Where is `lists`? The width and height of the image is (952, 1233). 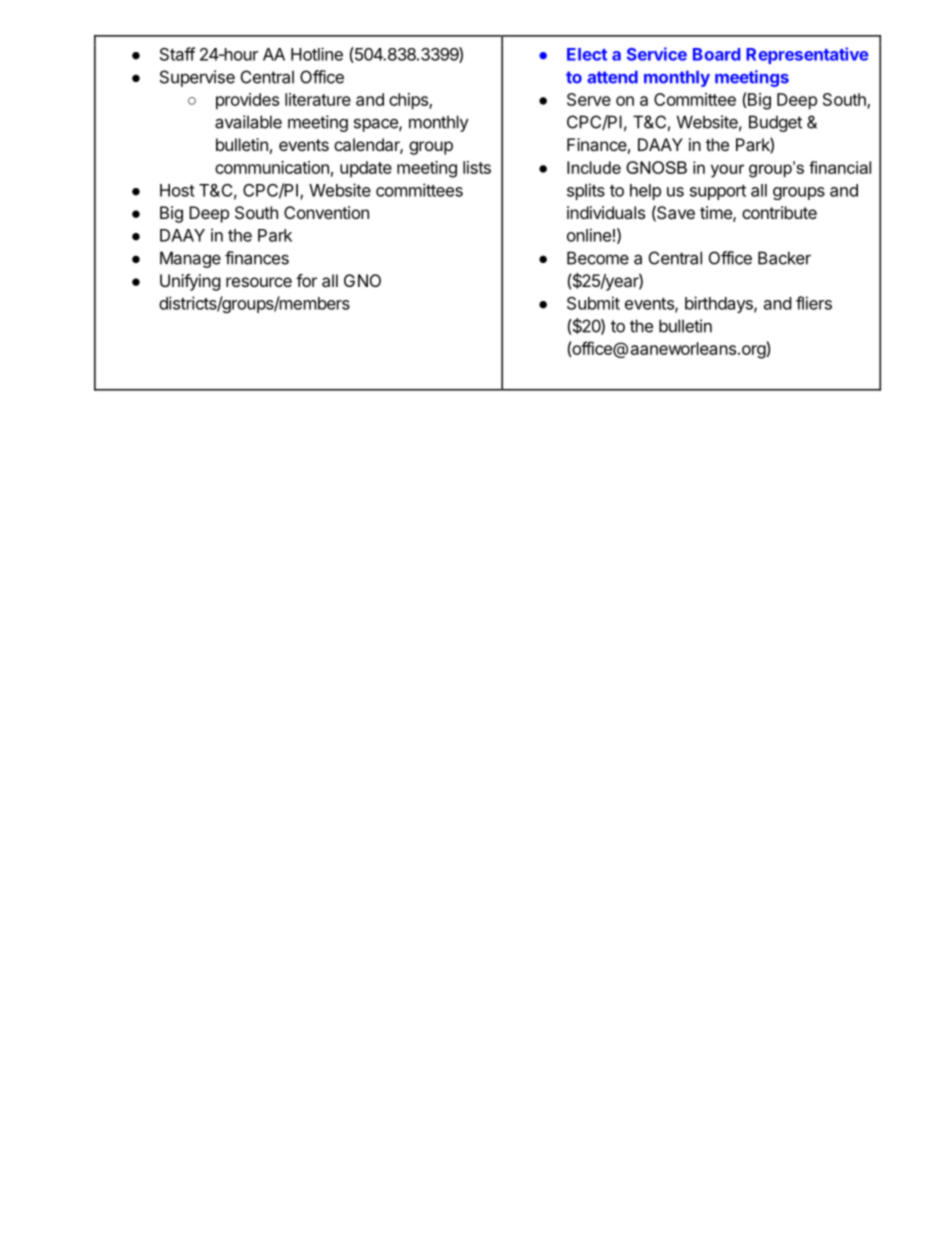 lists is located at coordinates (477, 167).
